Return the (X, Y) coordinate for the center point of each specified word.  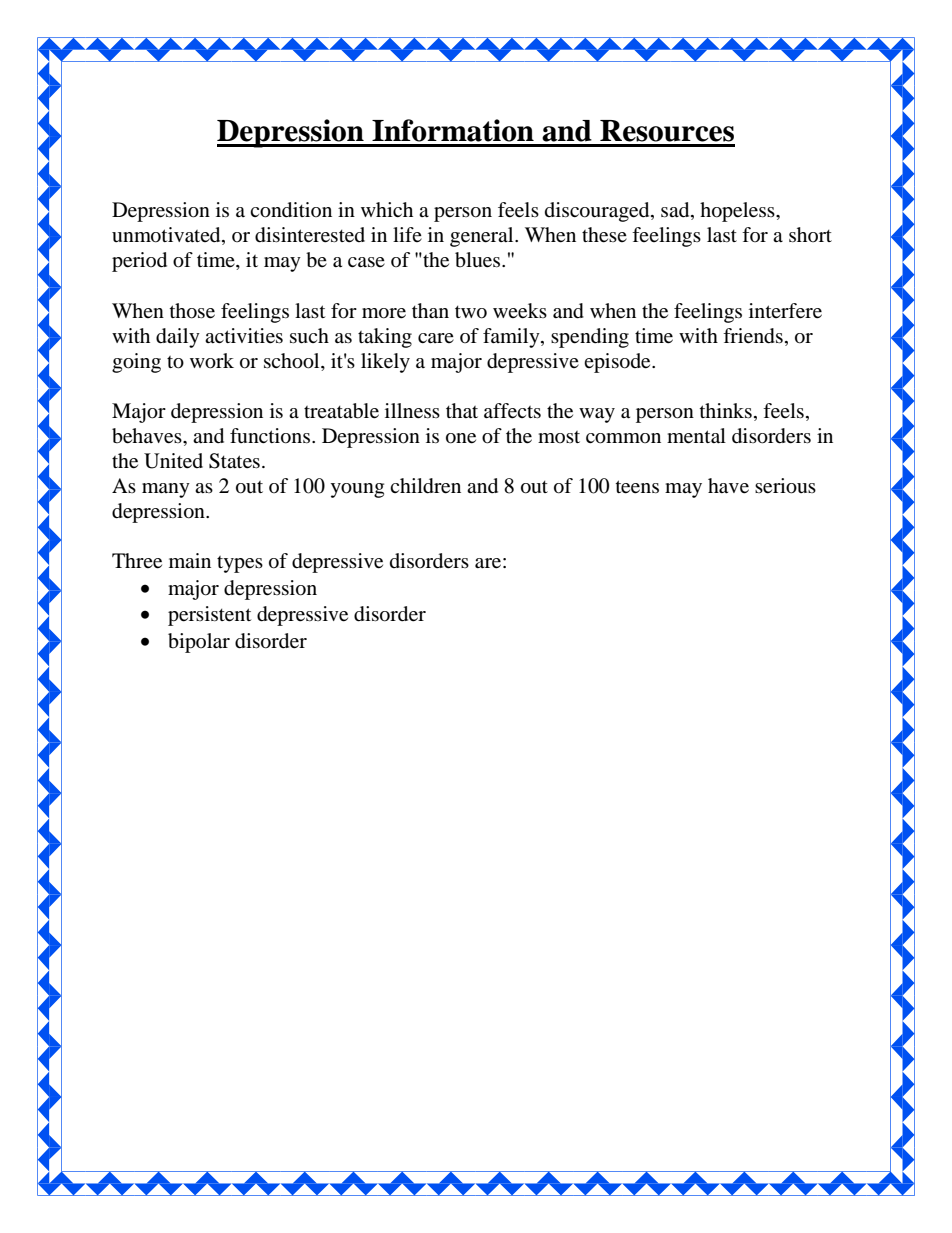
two (471, 312)
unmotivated (167, 236)
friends (753, 336)
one (461, 438)
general (483, 237)
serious (785, 486)
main (190, 560)
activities (244, 336)
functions (271, 436)
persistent (209, 616)
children (425, 486)
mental (696, 436)
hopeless (738, 212)
